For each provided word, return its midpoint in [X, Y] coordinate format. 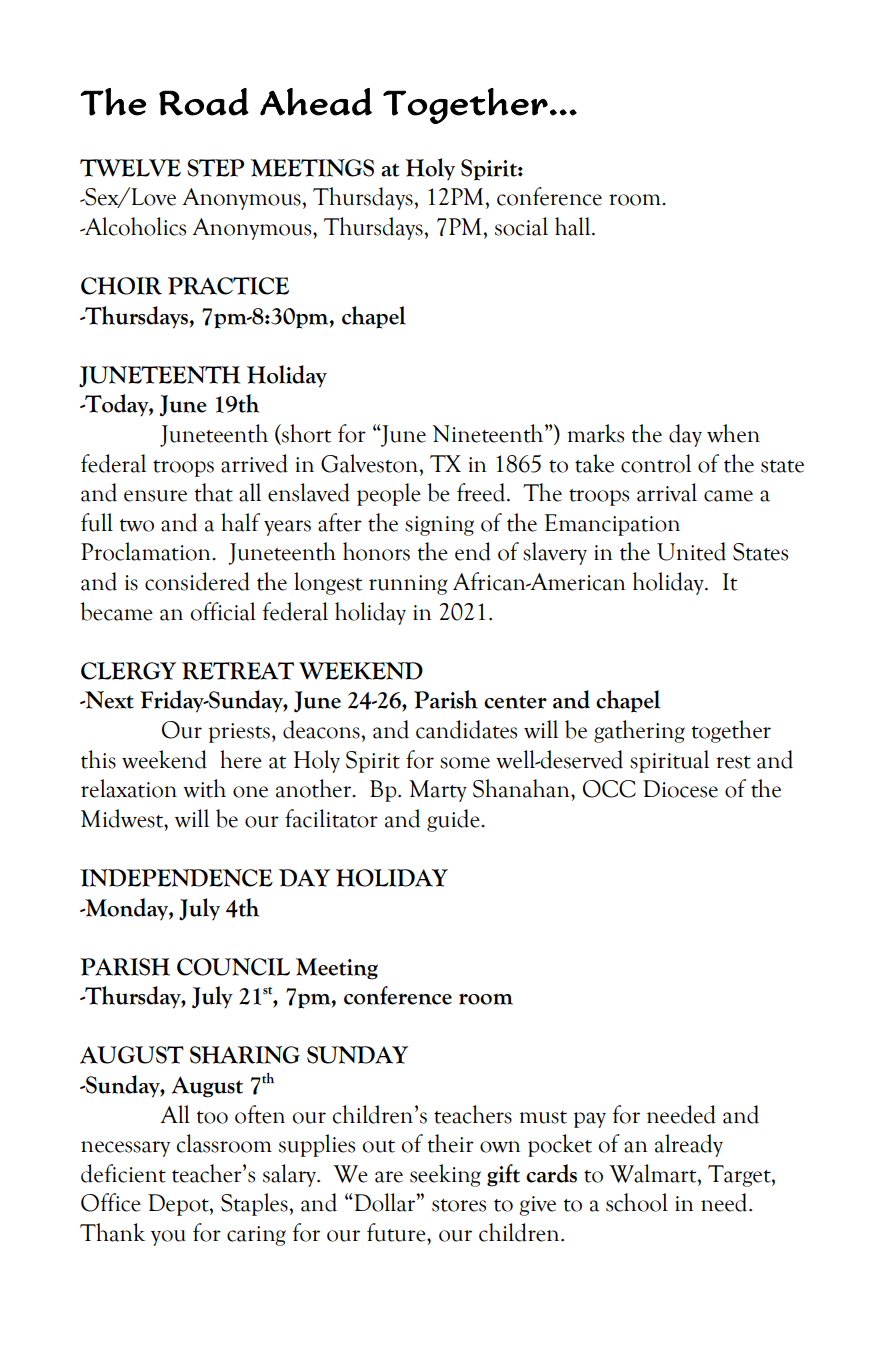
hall [574, 226]
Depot [179, 1205]
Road [204, 102]
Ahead [316, 102]
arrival [667, 492]
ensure [155, 496]
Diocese [680, 789]
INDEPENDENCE [176, 878]
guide [454, 820]
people [389, 494]
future [397, 1232]
